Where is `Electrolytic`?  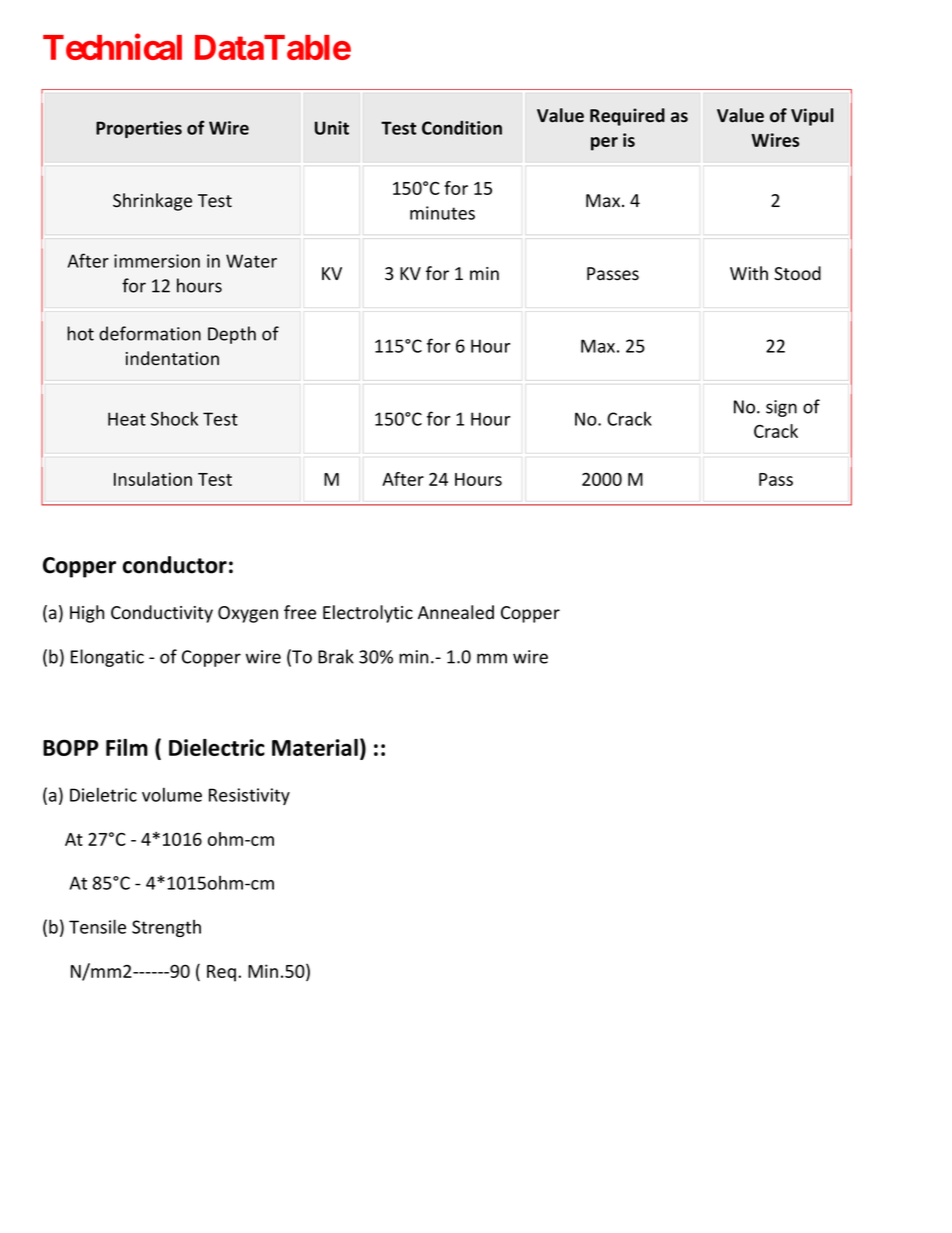 Electrolytic is located at coordinates (368, 614).
